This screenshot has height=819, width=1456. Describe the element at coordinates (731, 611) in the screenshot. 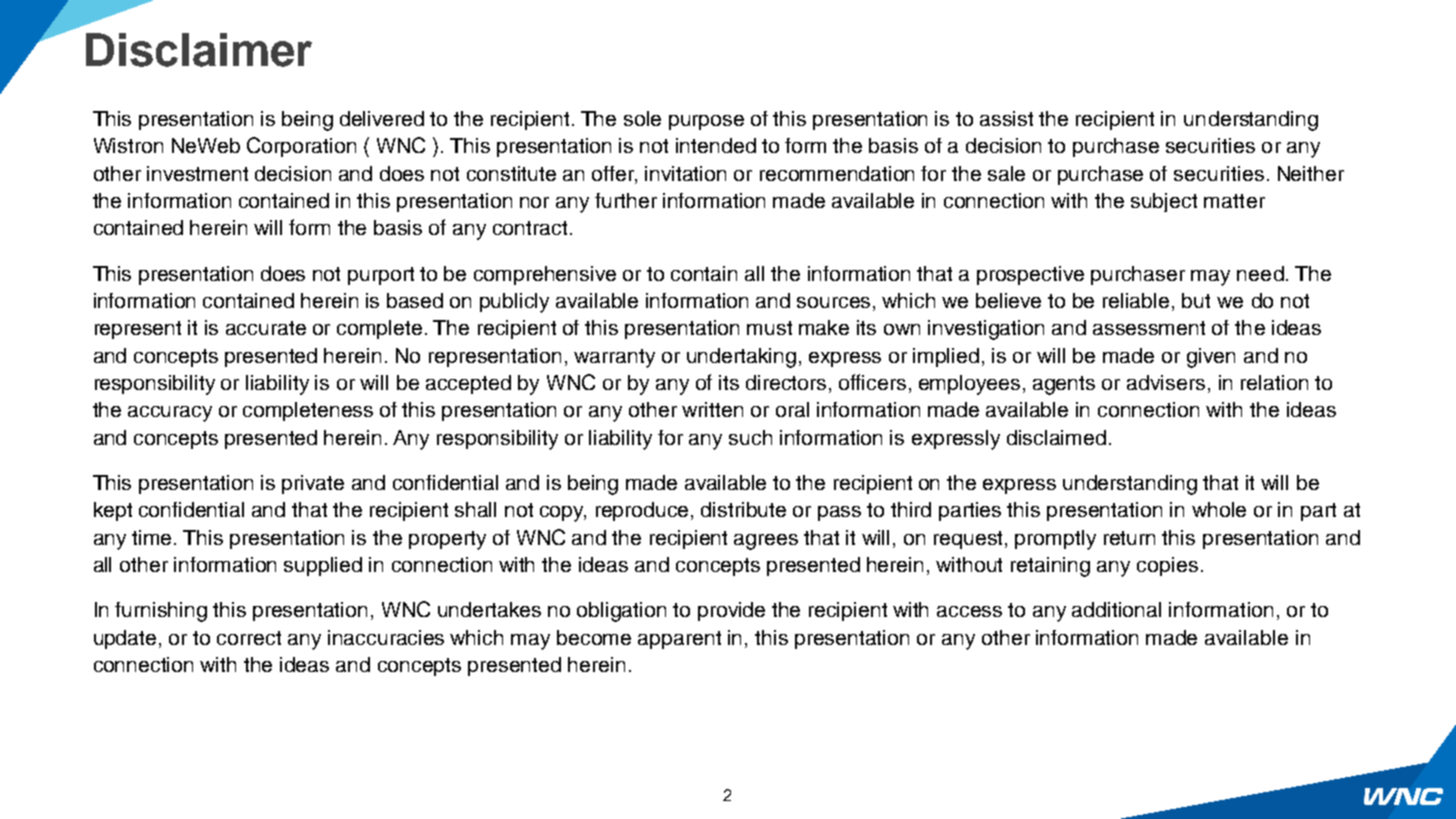

I see `provide` at that location.
